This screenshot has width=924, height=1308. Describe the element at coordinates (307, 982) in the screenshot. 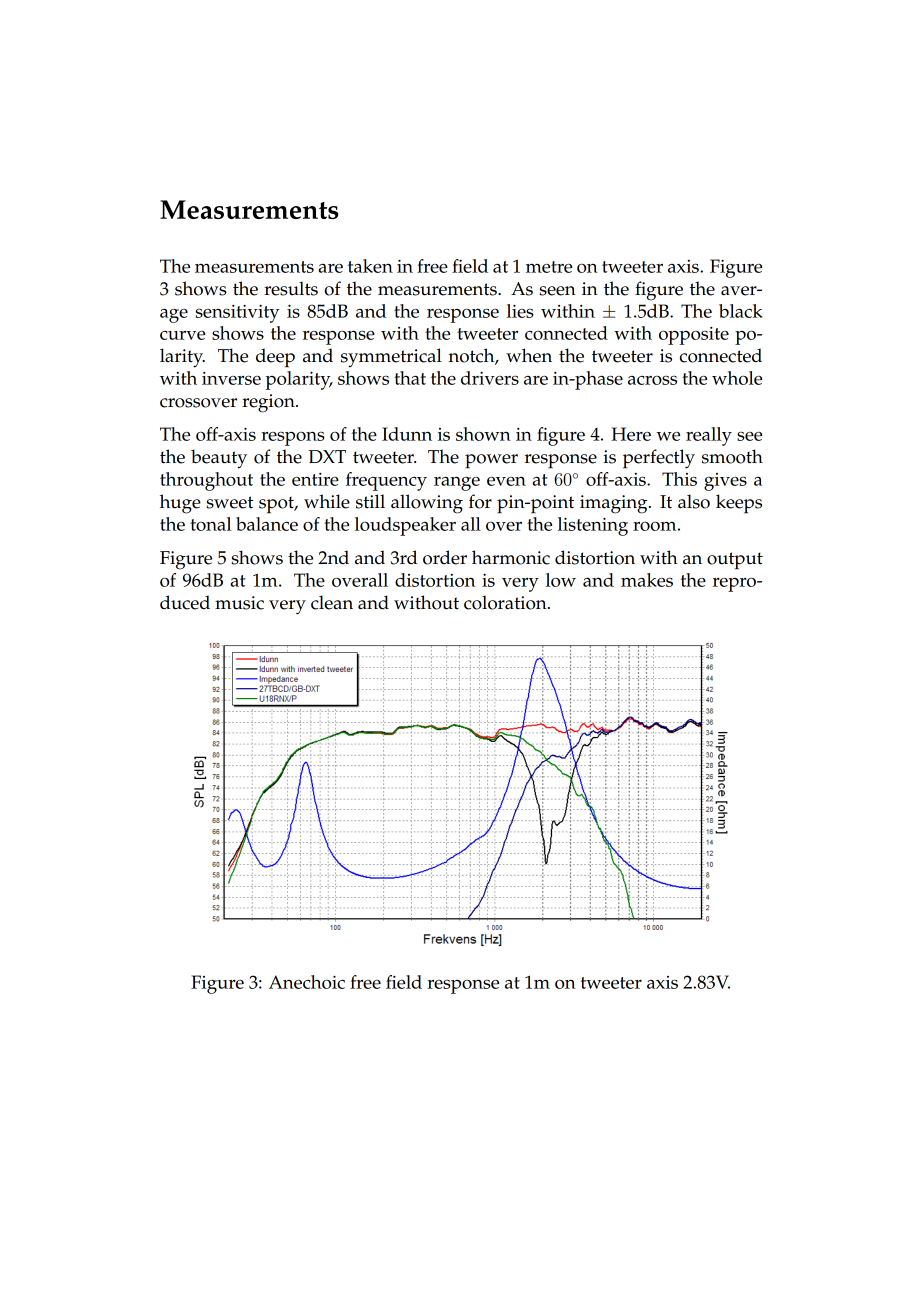

I see `Anechoic` at that location.
